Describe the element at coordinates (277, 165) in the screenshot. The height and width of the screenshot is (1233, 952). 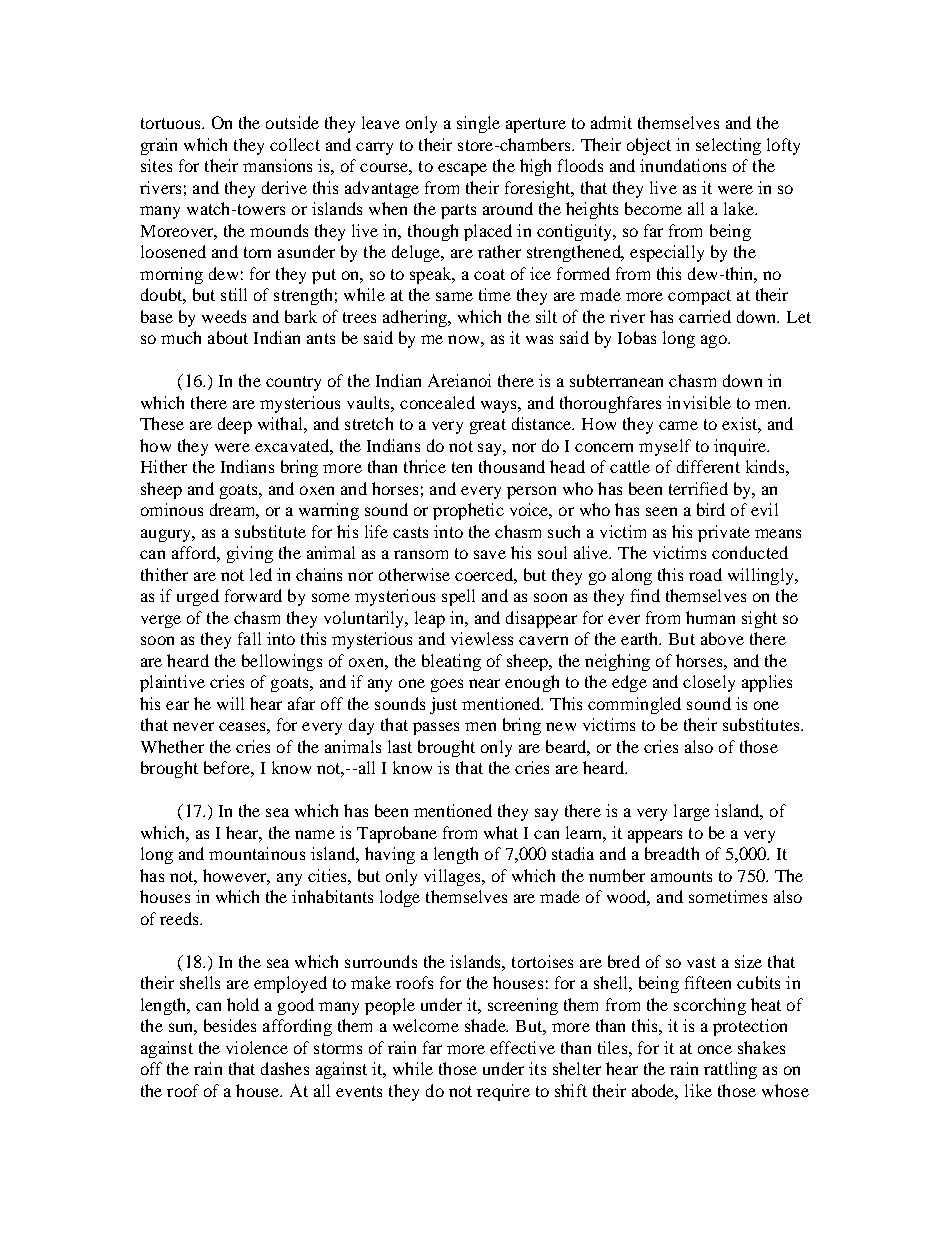
I see `mansions` at that location.
